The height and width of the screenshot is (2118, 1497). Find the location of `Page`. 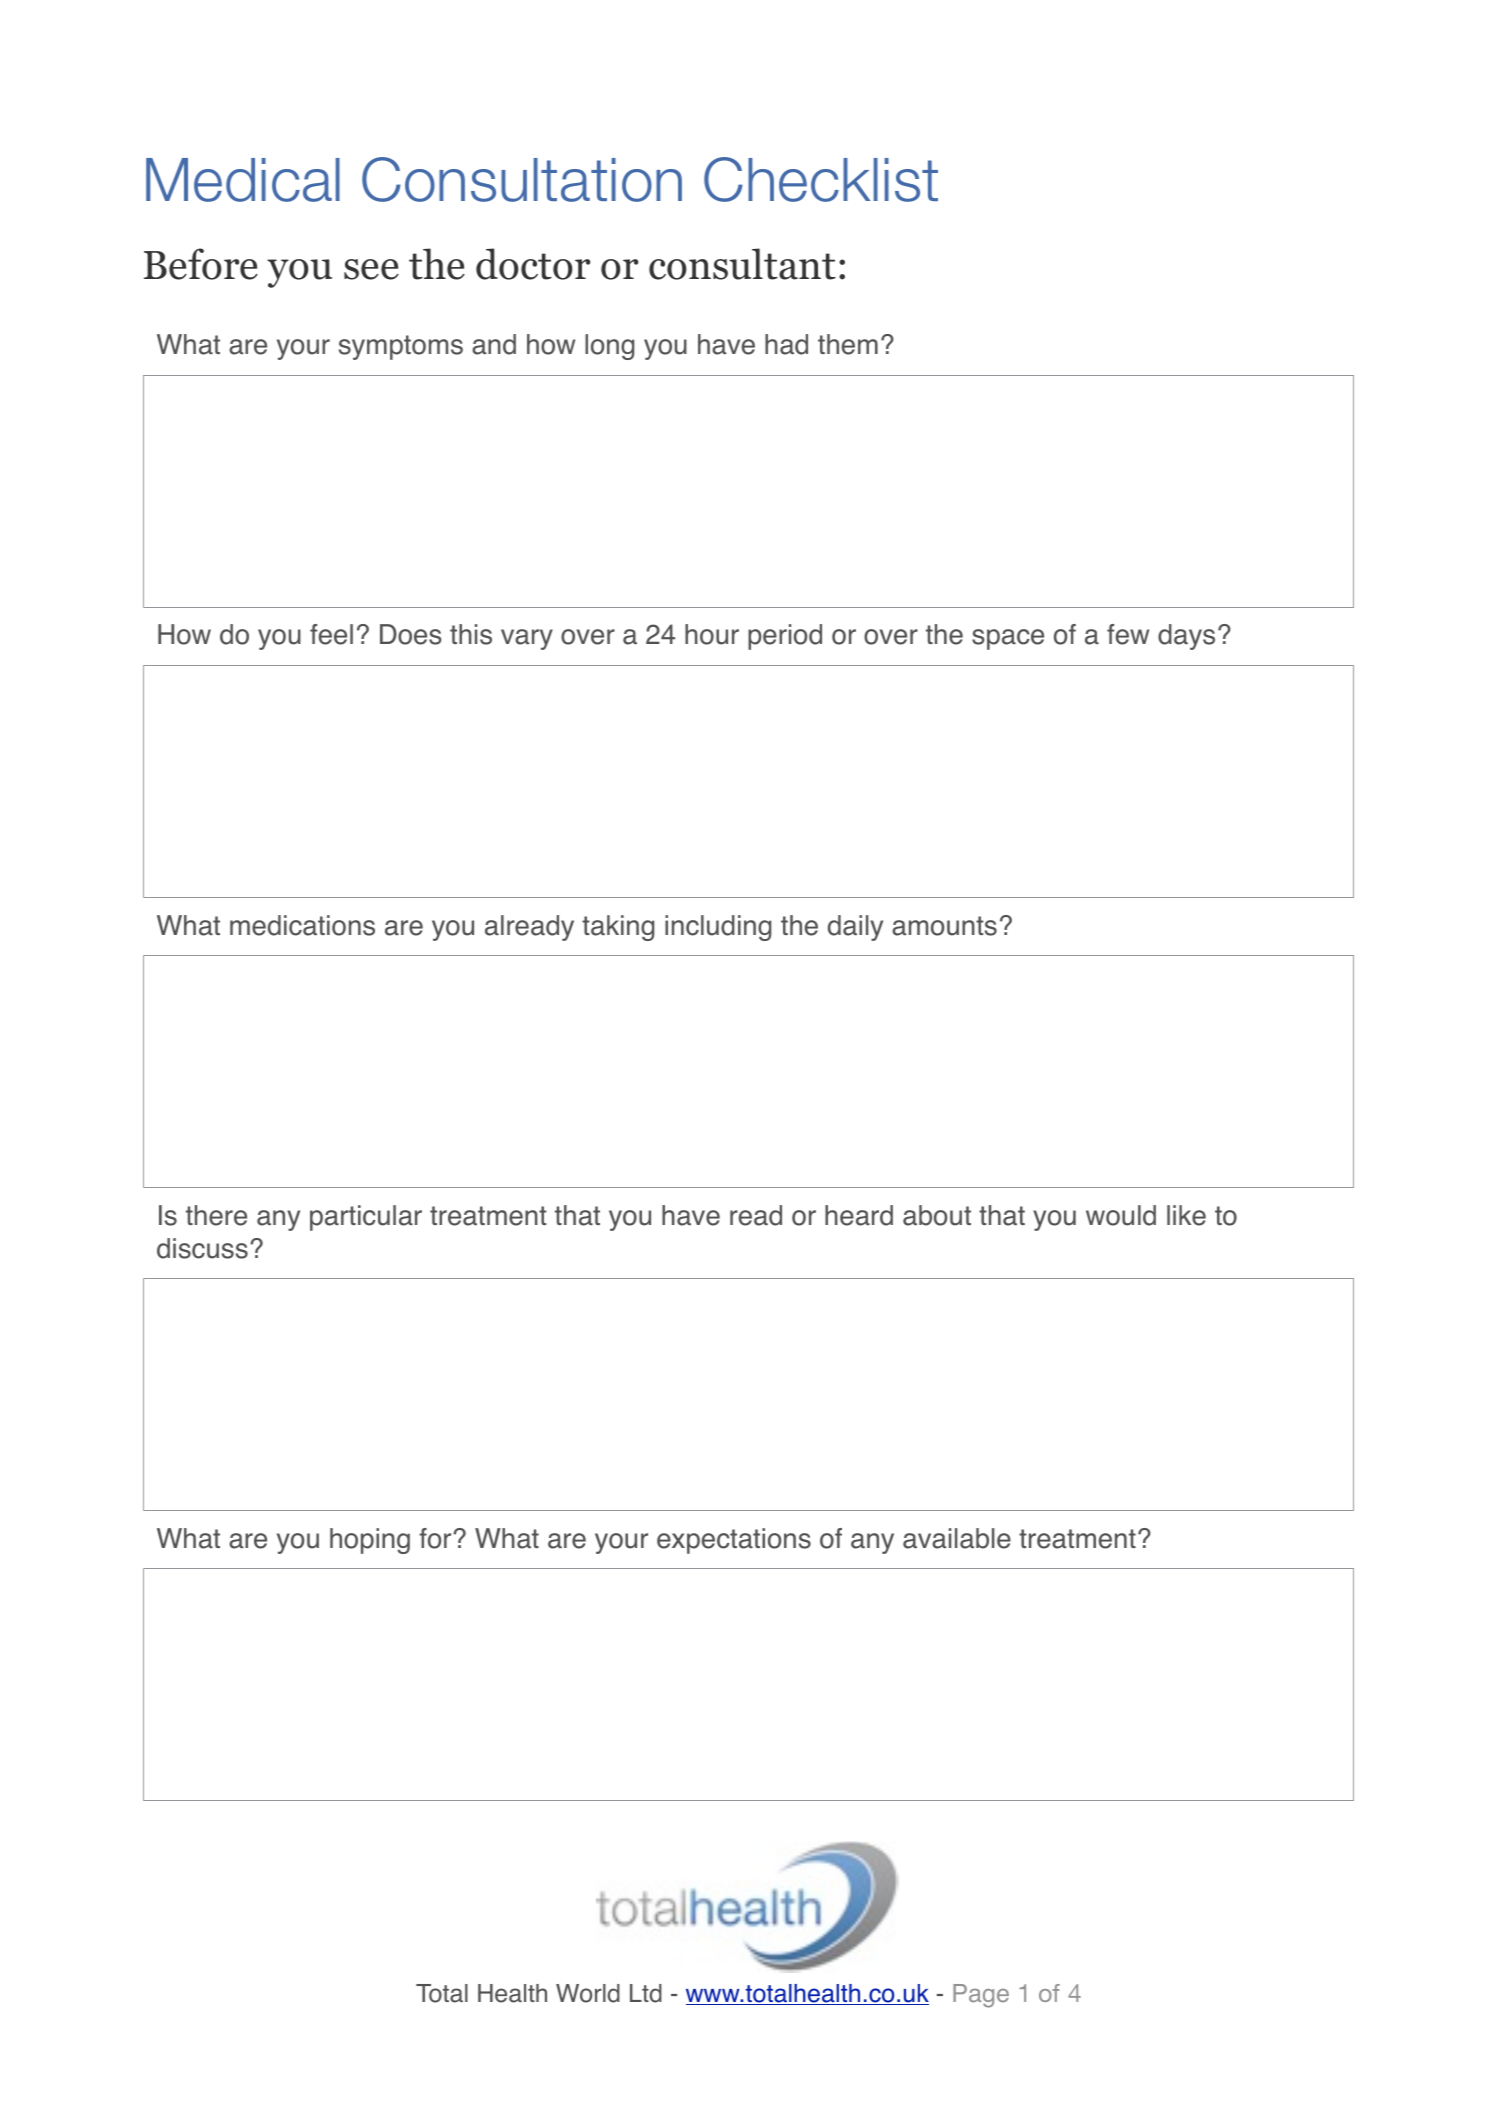

Page is located at coordinates (981, 1996).
